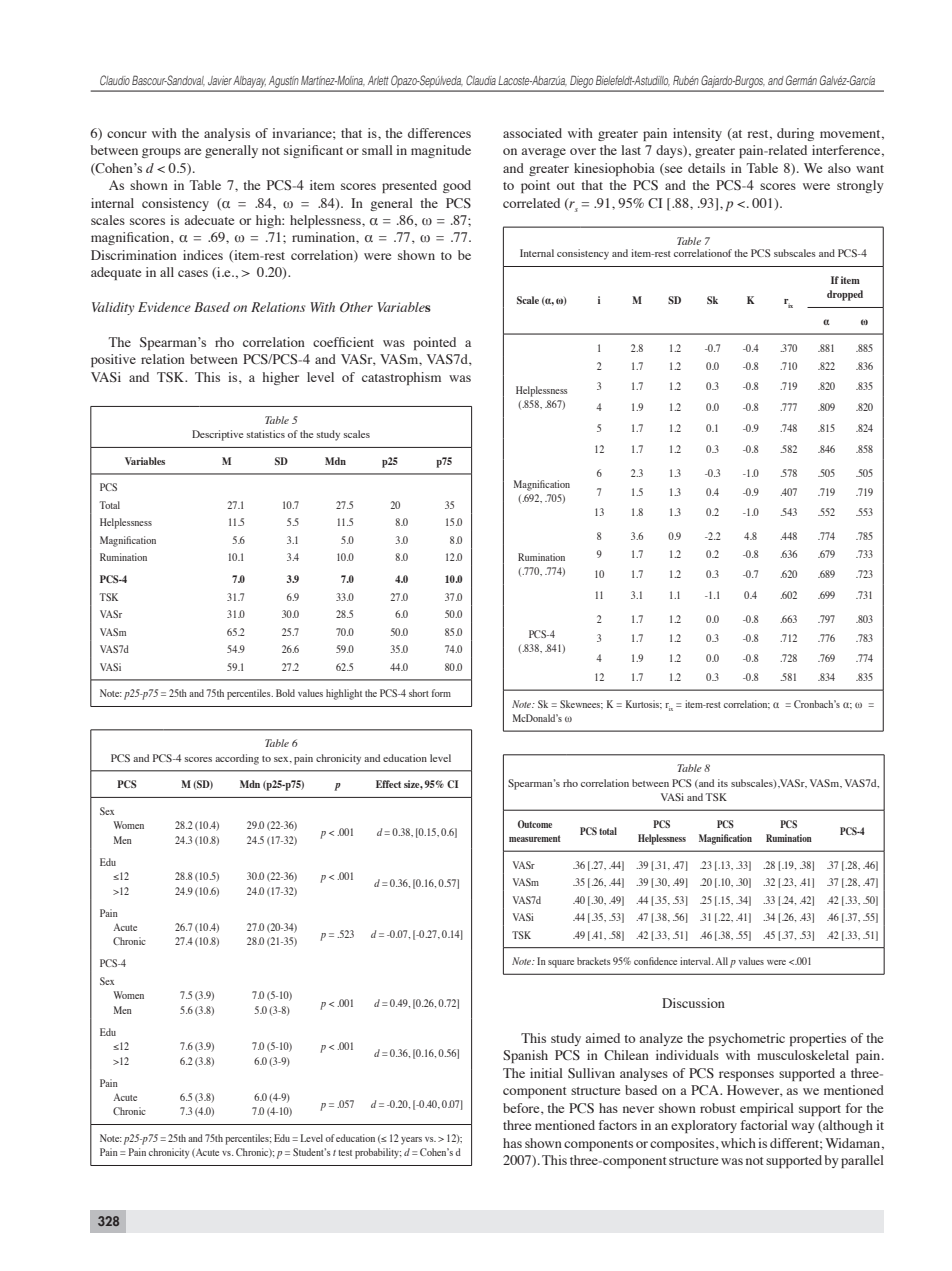 This image has width=952, height=1271. I want to click on catastrophism, so click(401, 378).
